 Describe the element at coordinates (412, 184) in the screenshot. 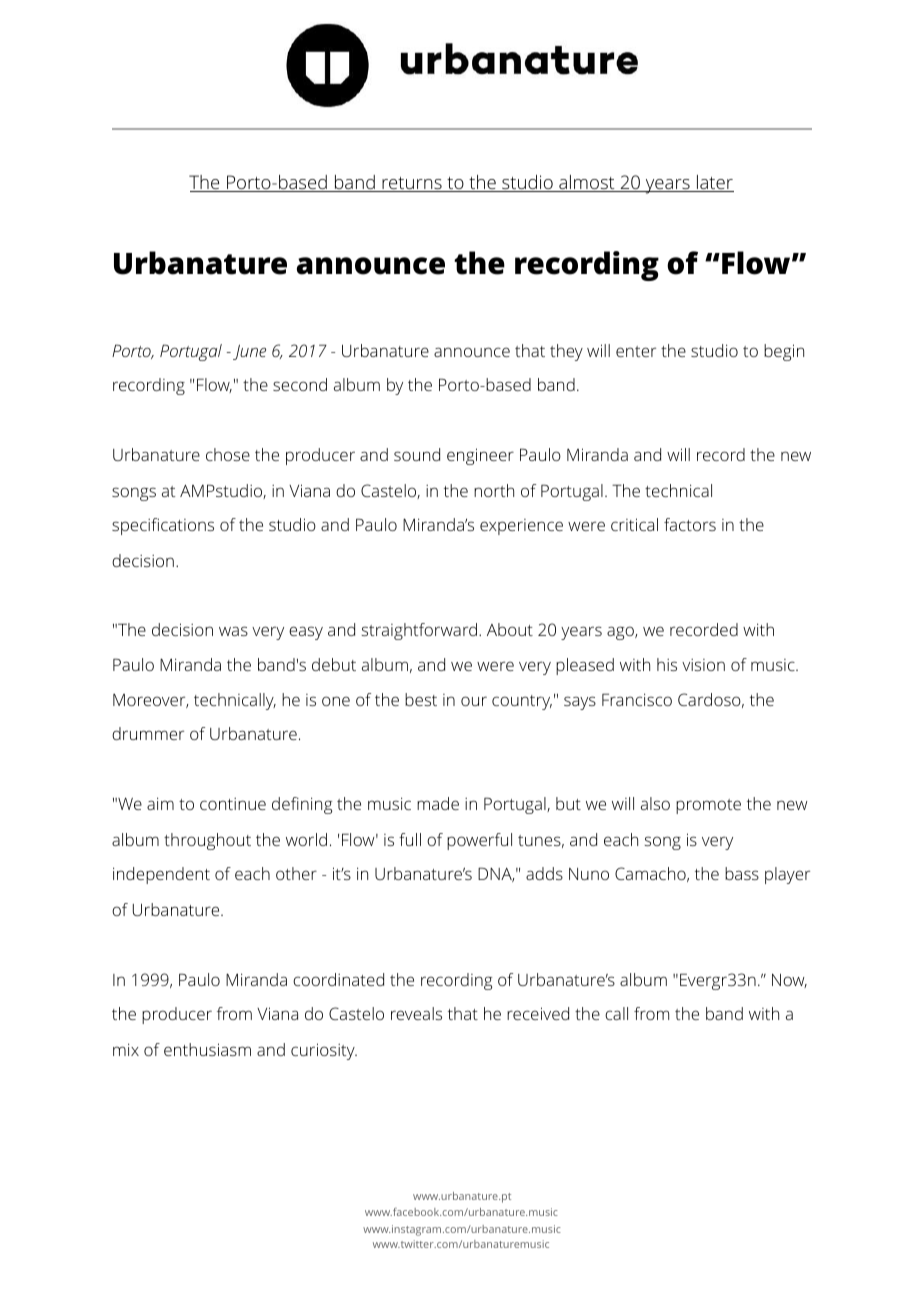

I see `returns` at that location.
